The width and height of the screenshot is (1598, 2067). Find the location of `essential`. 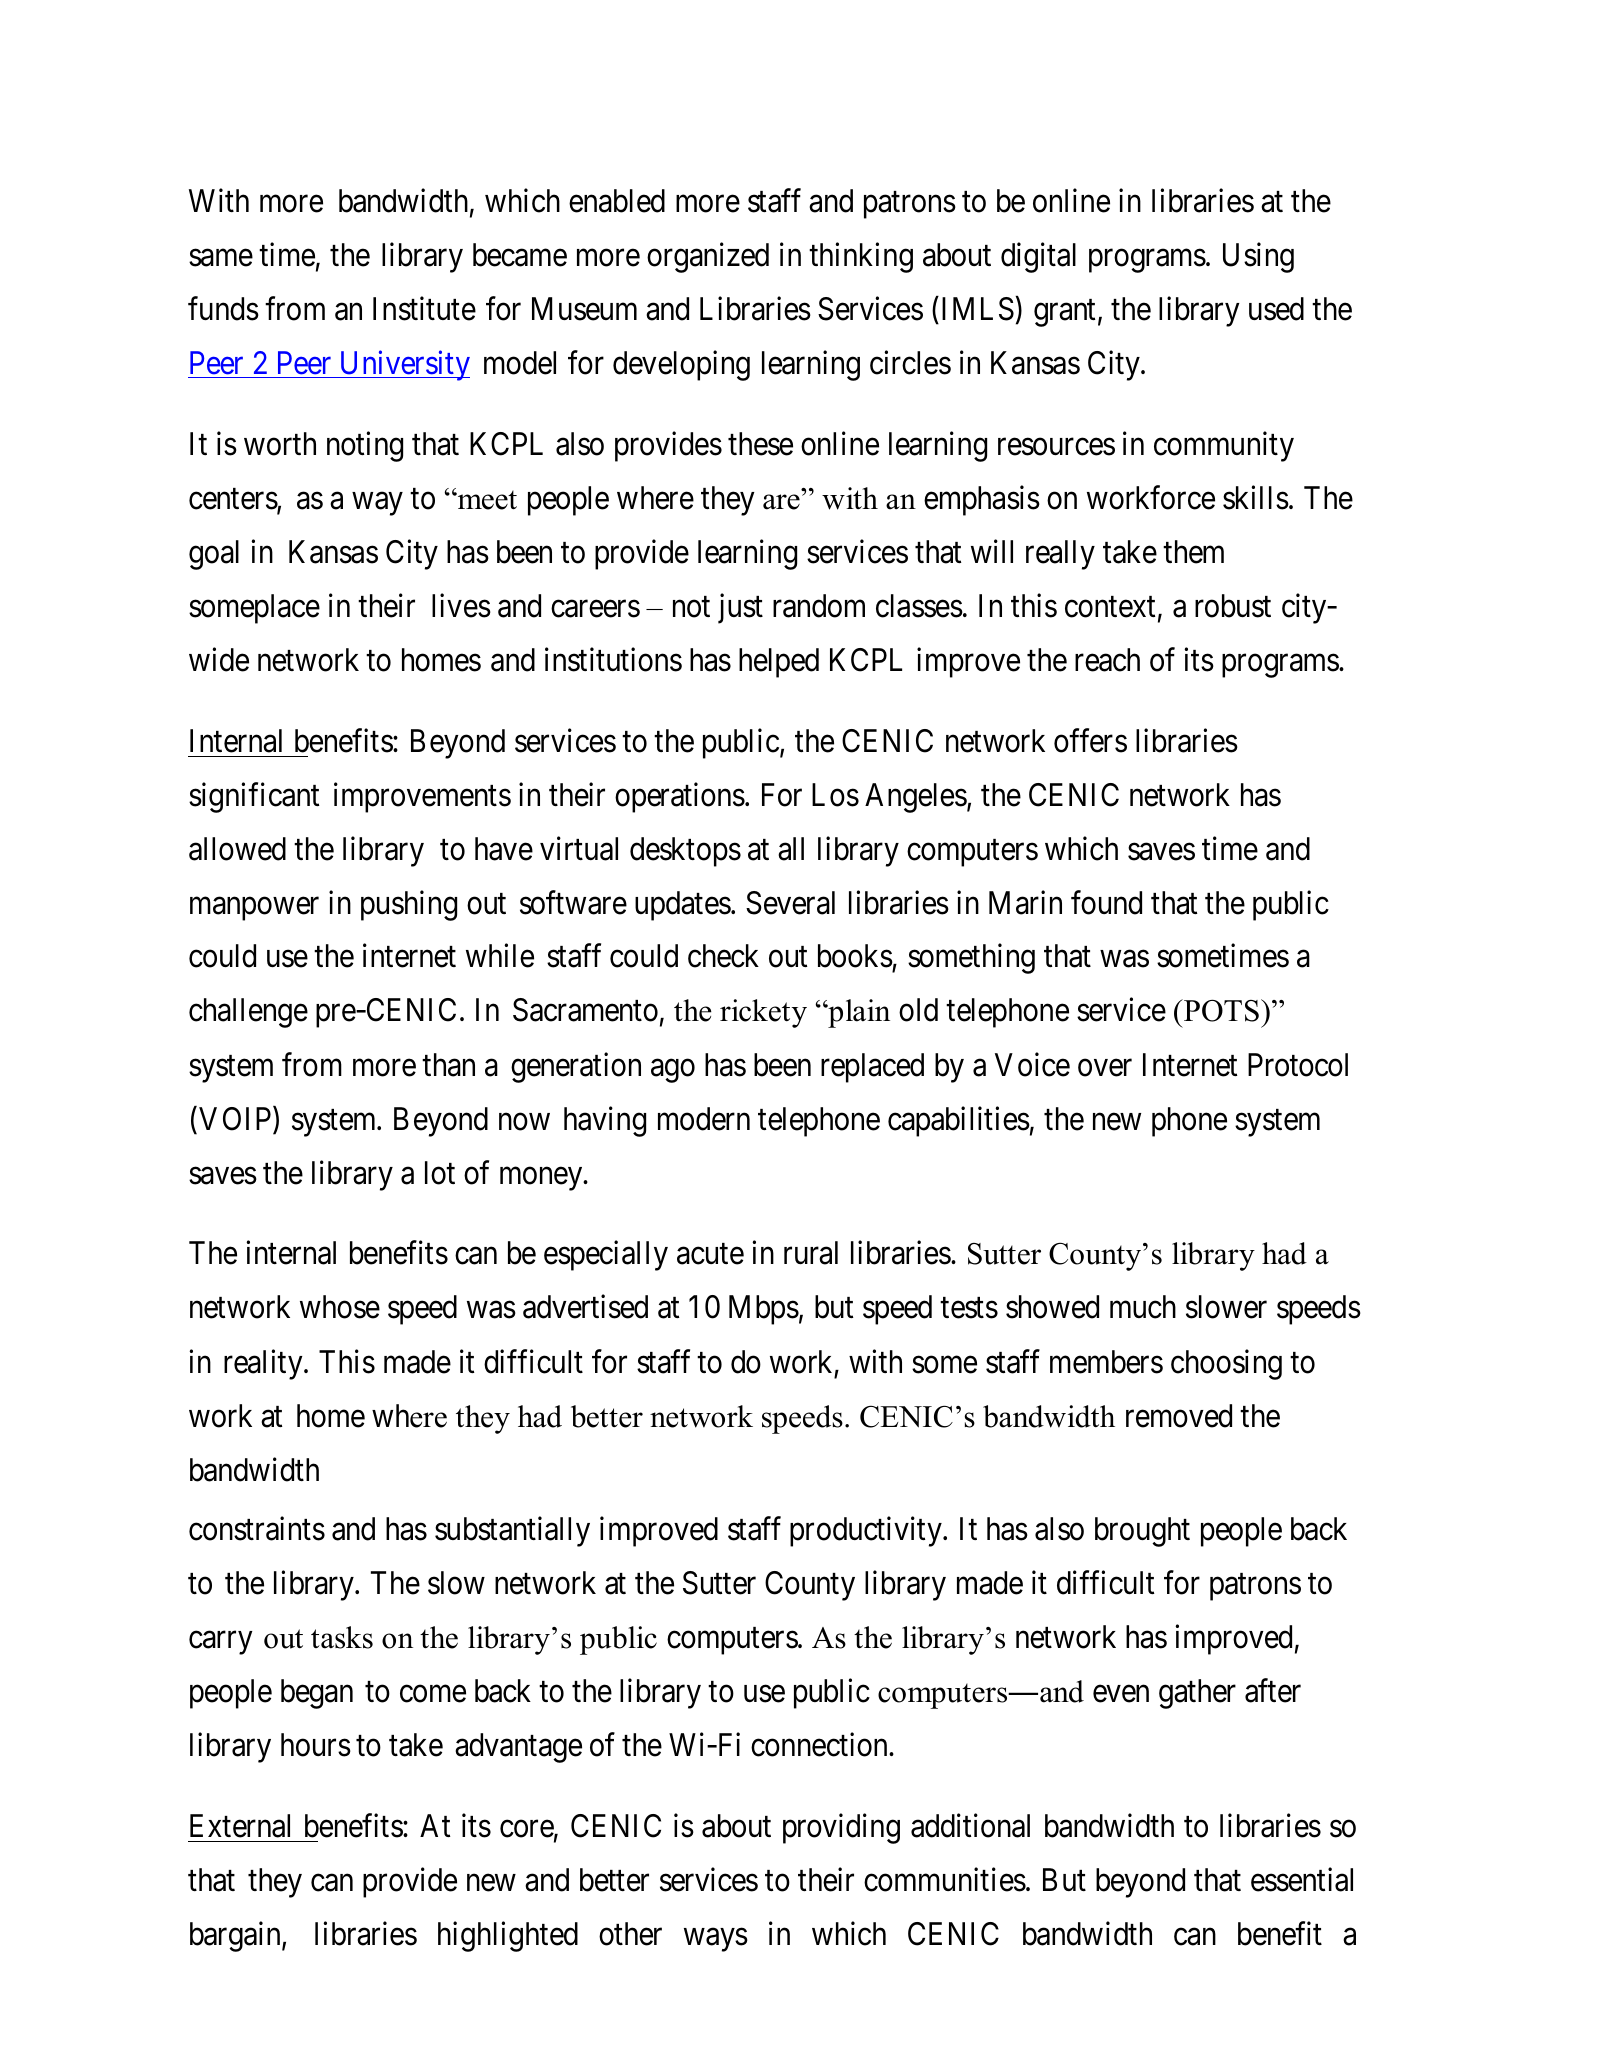

essential is located at coordinates (1302, 1880).
